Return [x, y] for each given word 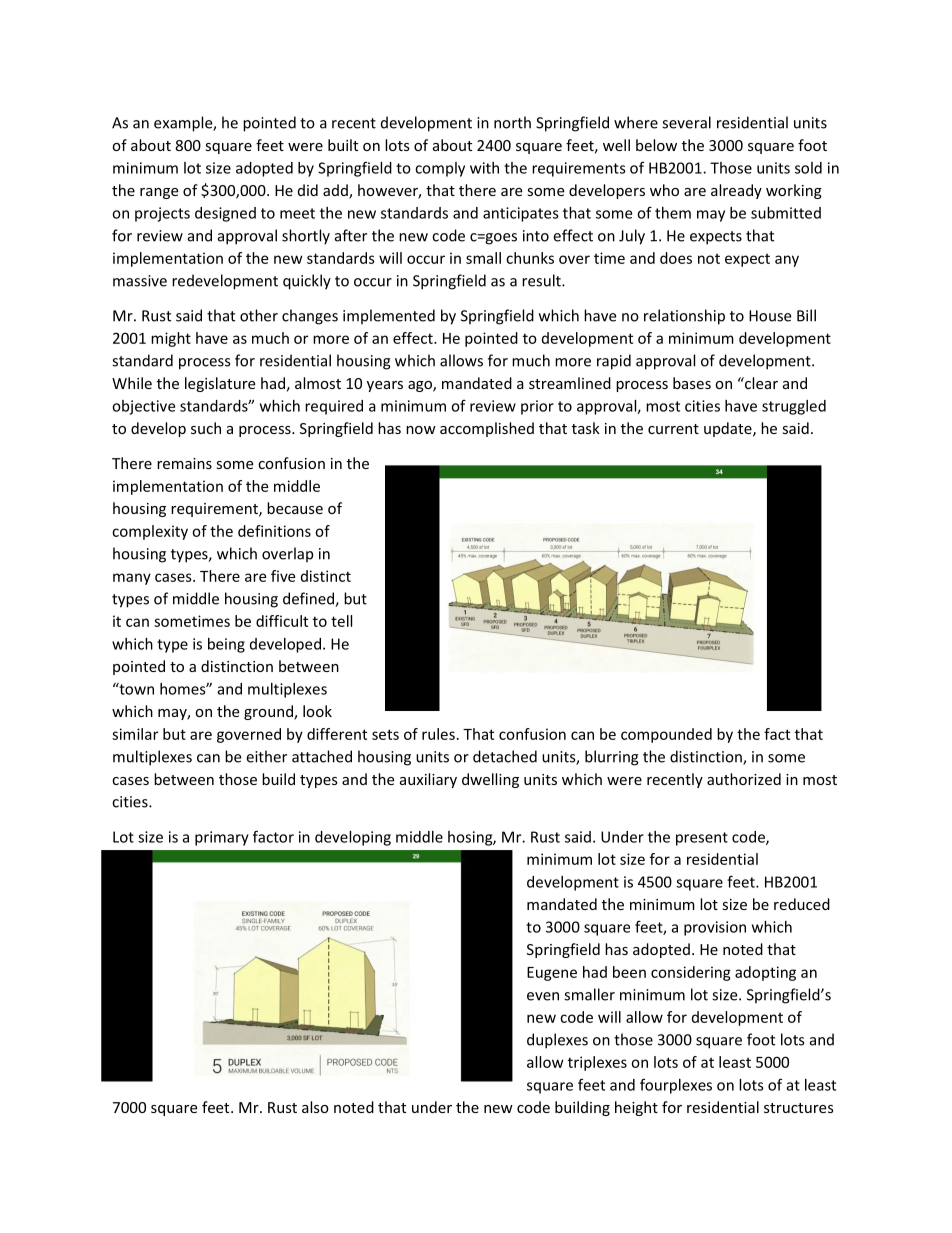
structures [799, 1108]
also [315, 1107]
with [484, 168]
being [226, 645]
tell [341, 621]
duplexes [557, 1041]
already [736, 191]
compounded [666, 735]
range [159, 193]
